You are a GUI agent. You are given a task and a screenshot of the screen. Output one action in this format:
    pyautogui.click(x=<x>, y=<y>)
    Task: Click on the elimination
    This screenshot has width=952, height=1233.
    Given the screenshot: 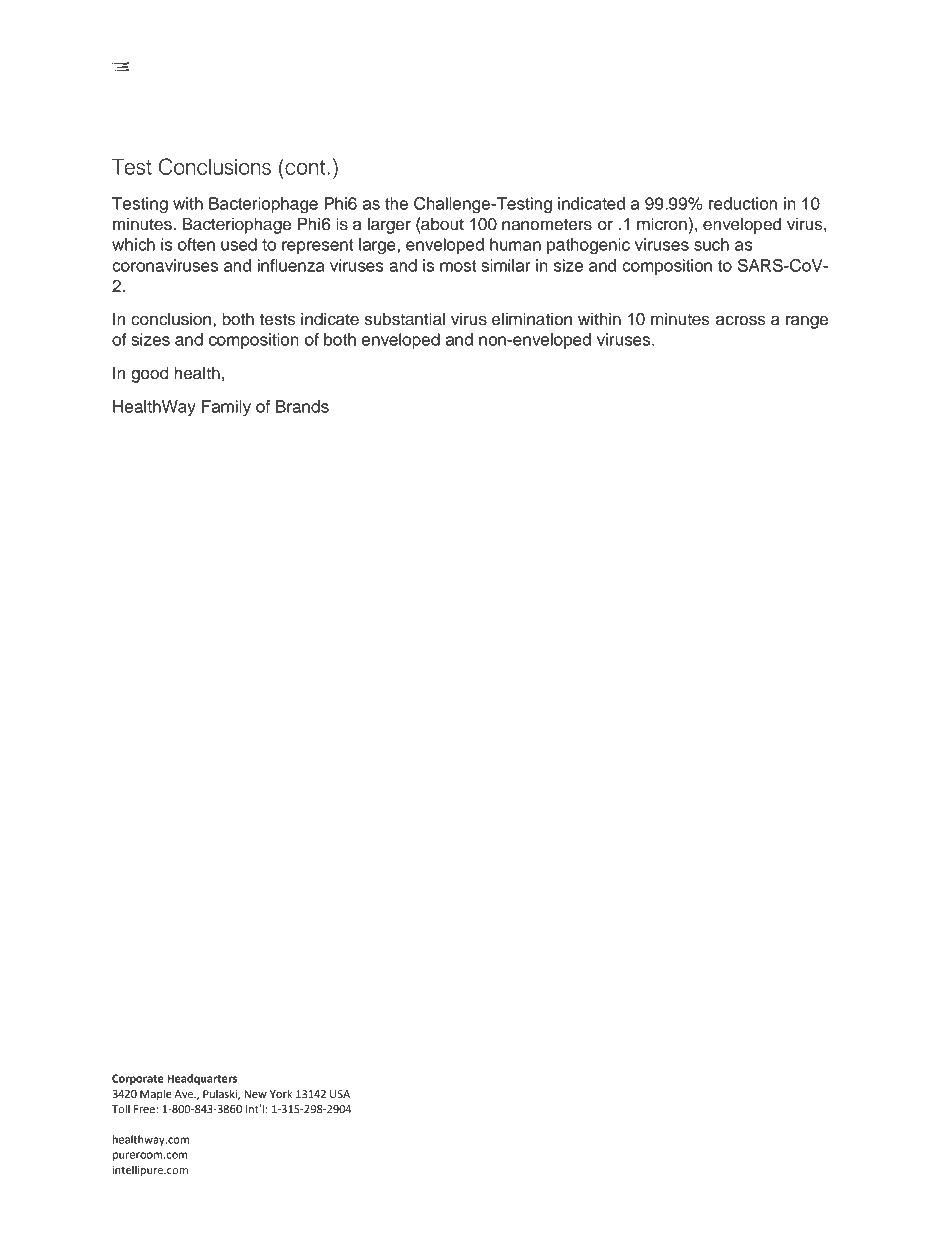 What is the action you would take?
    pyautogui.click(x=532, y=319)
